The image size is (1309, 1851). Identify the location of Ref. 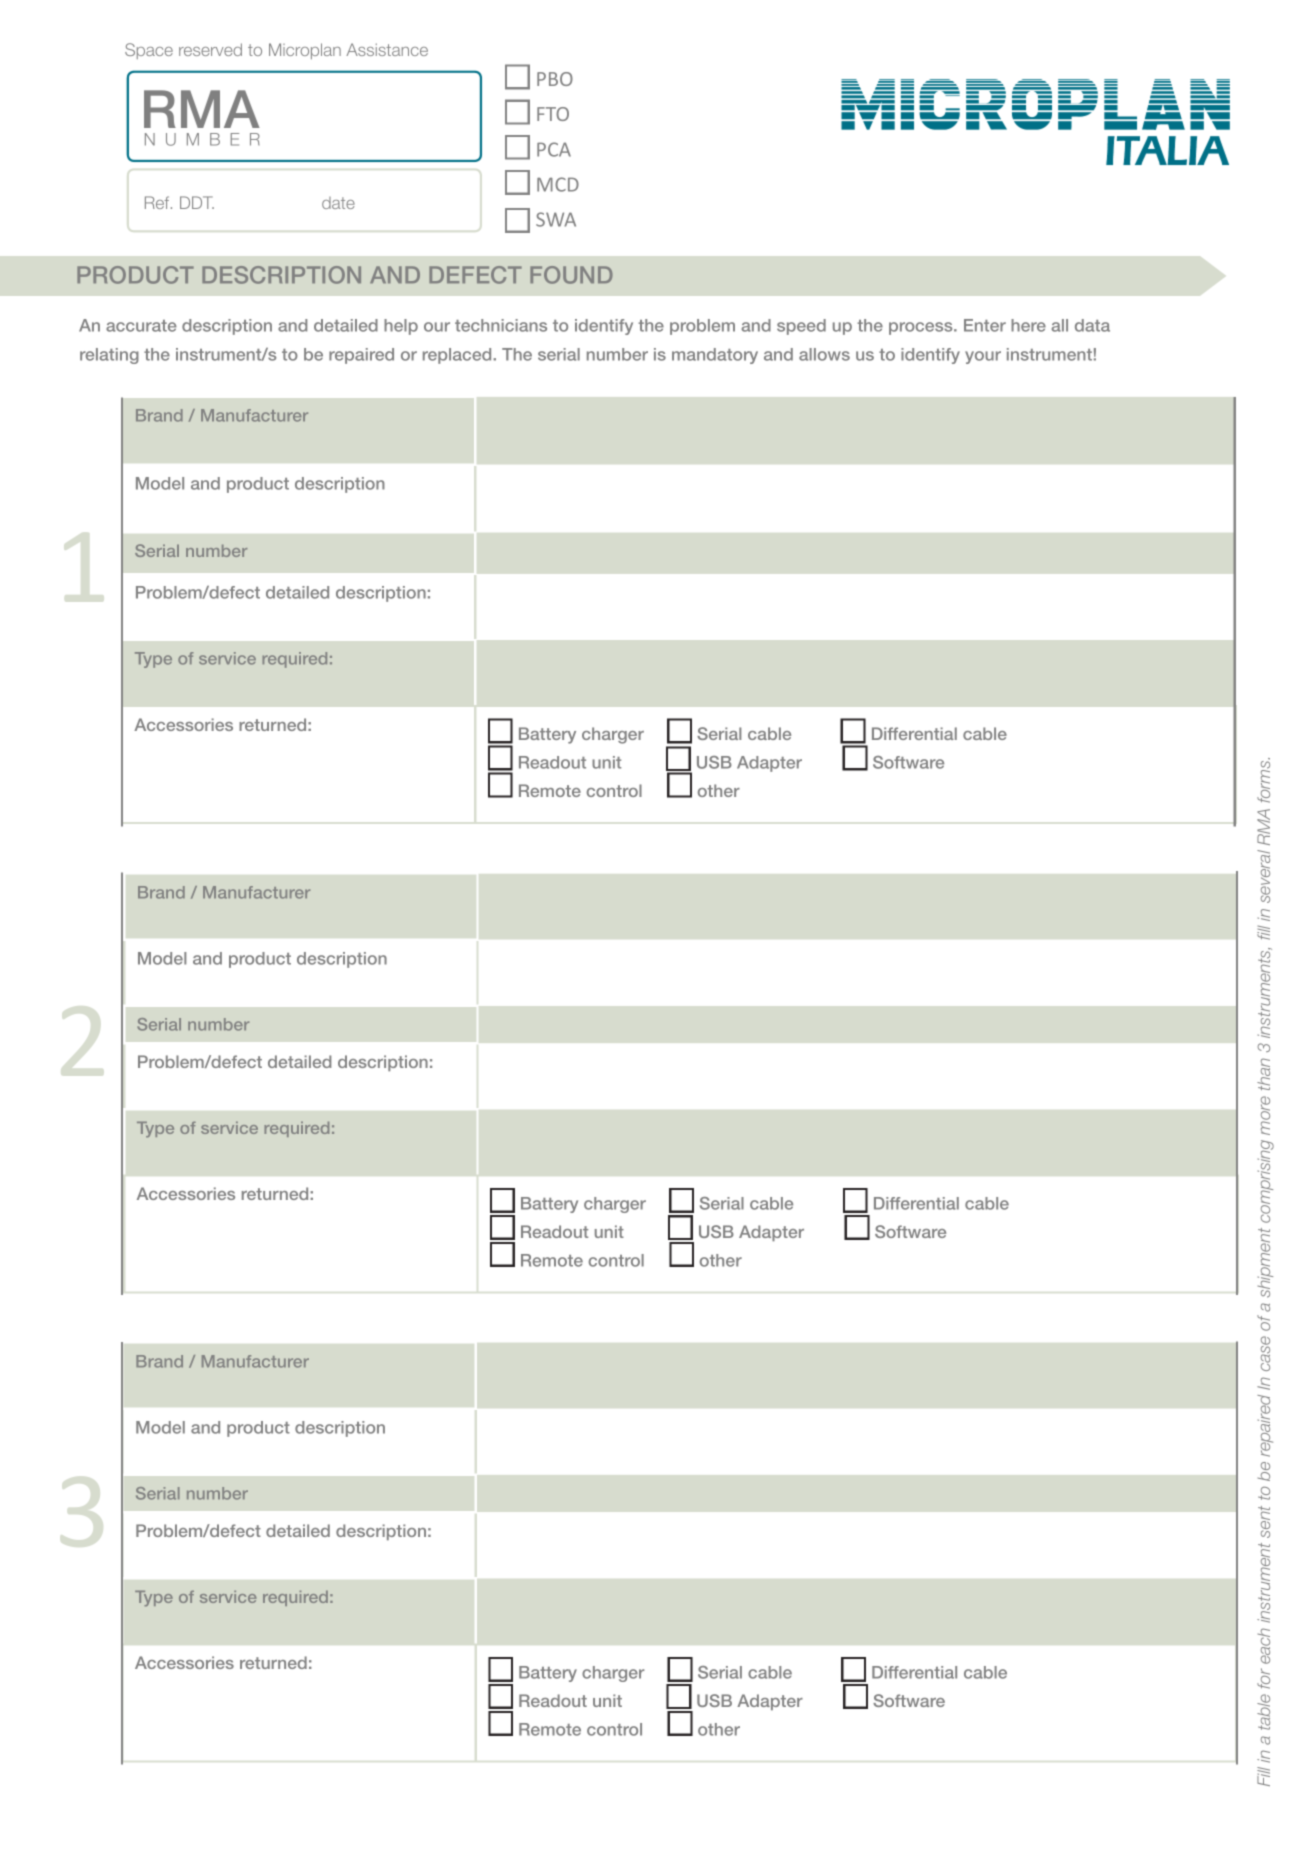
(158, 202).
